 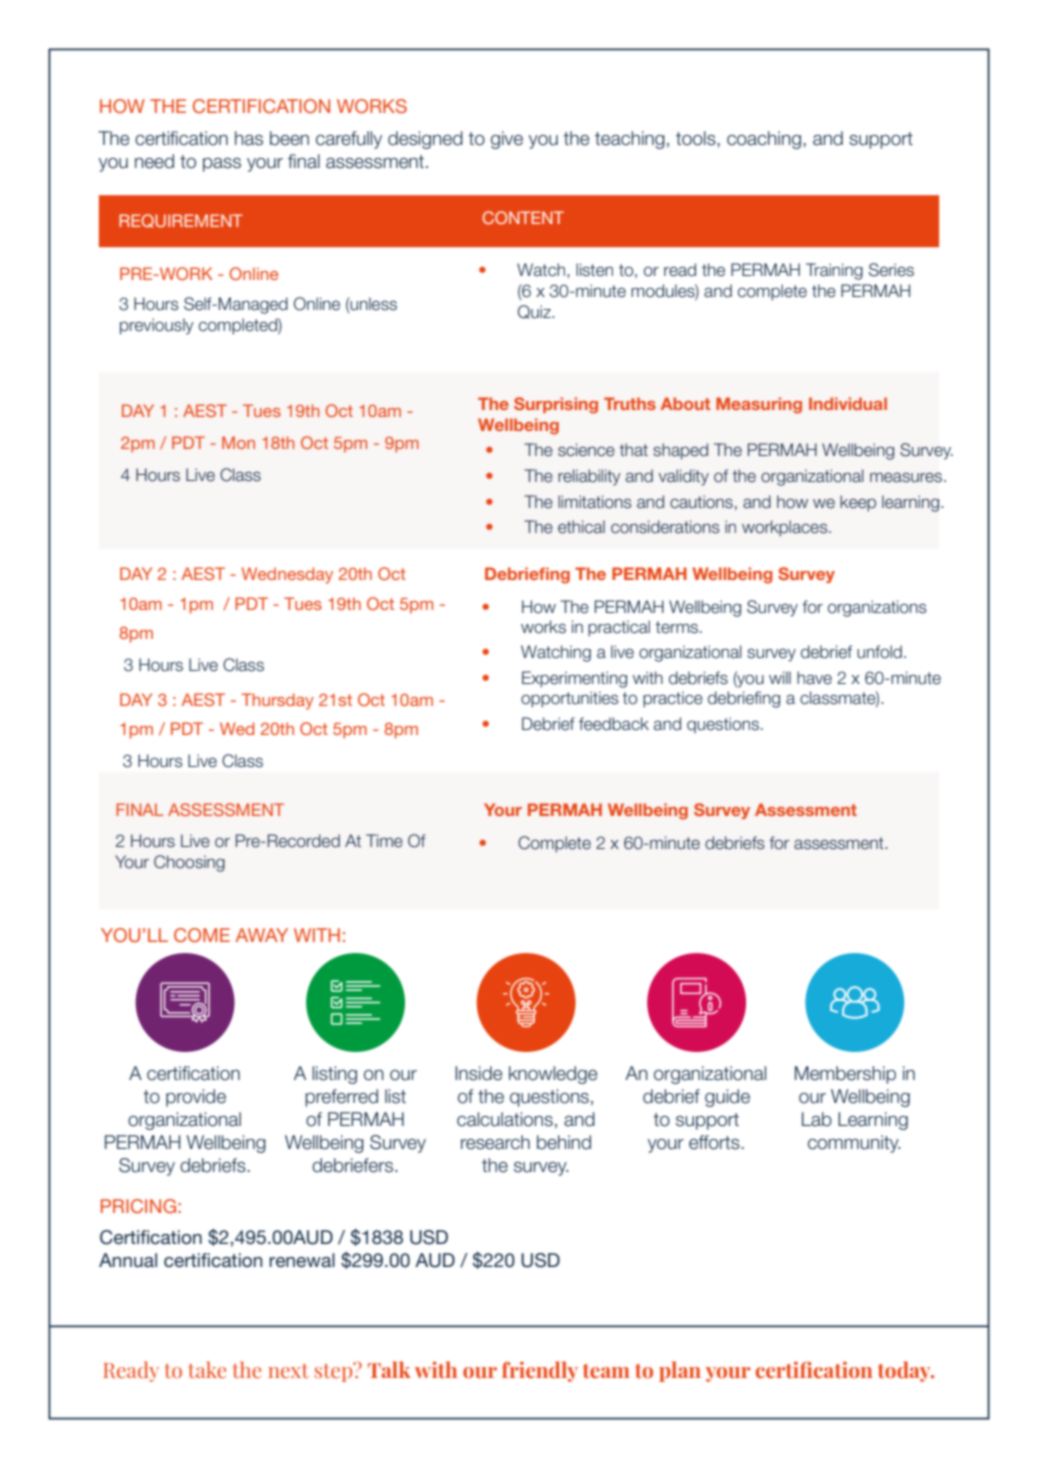 I want to click on Wednesday, so click(x=287, y=575).
